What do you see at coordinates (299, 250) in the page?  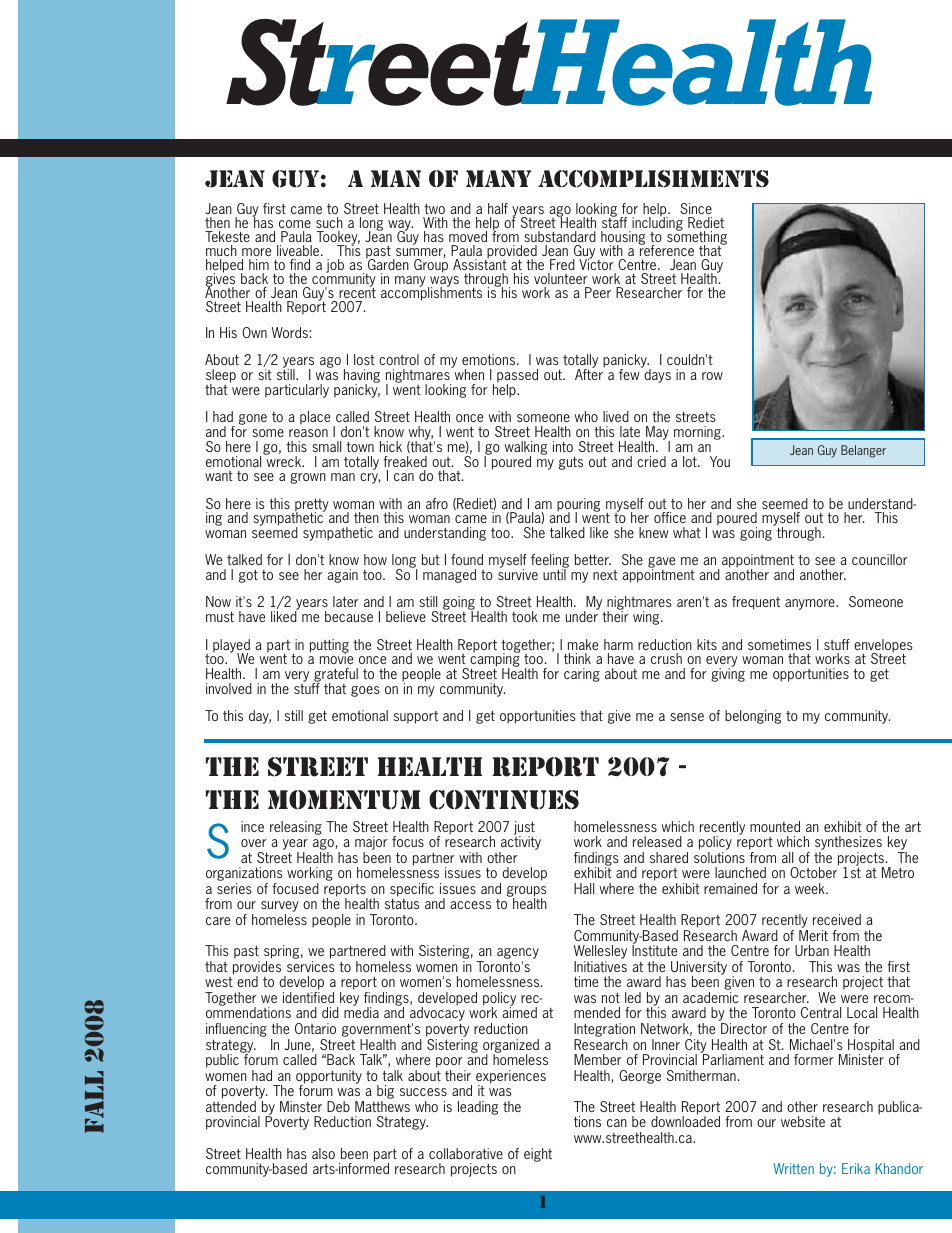 I see `liveable` at bounding box center [299, 250].
